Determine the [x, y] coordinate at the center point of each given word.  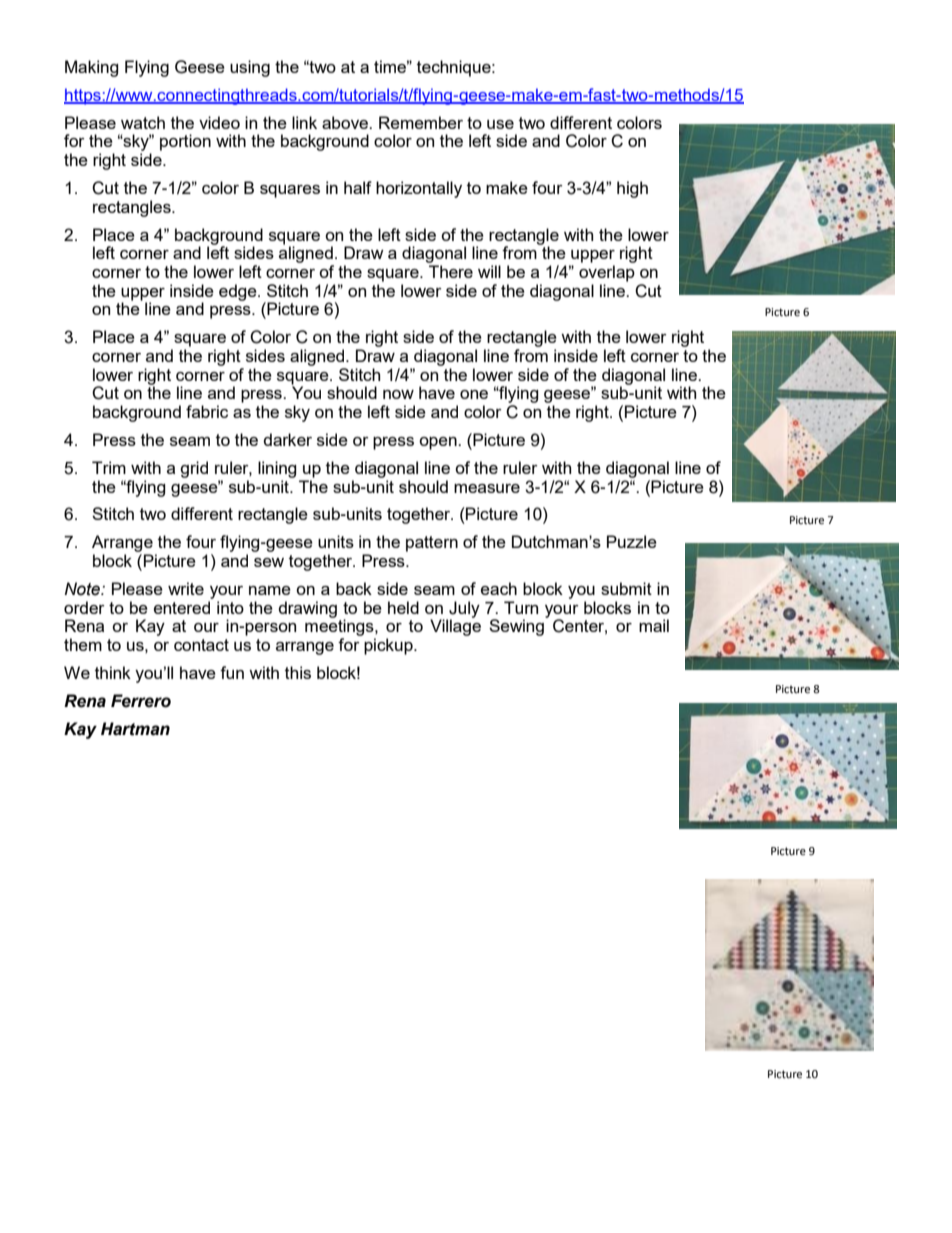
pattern [432, 544]
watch [143, 122]
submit [626, 588]
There [451, 271]
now [398, 394]
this [298, 672]
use [500, 124]
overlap [607, 273]
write [186, 588]
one [474, 394]
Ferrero [141, 701]
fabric [207, 411]
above [346, 122]
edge [239, 292]
